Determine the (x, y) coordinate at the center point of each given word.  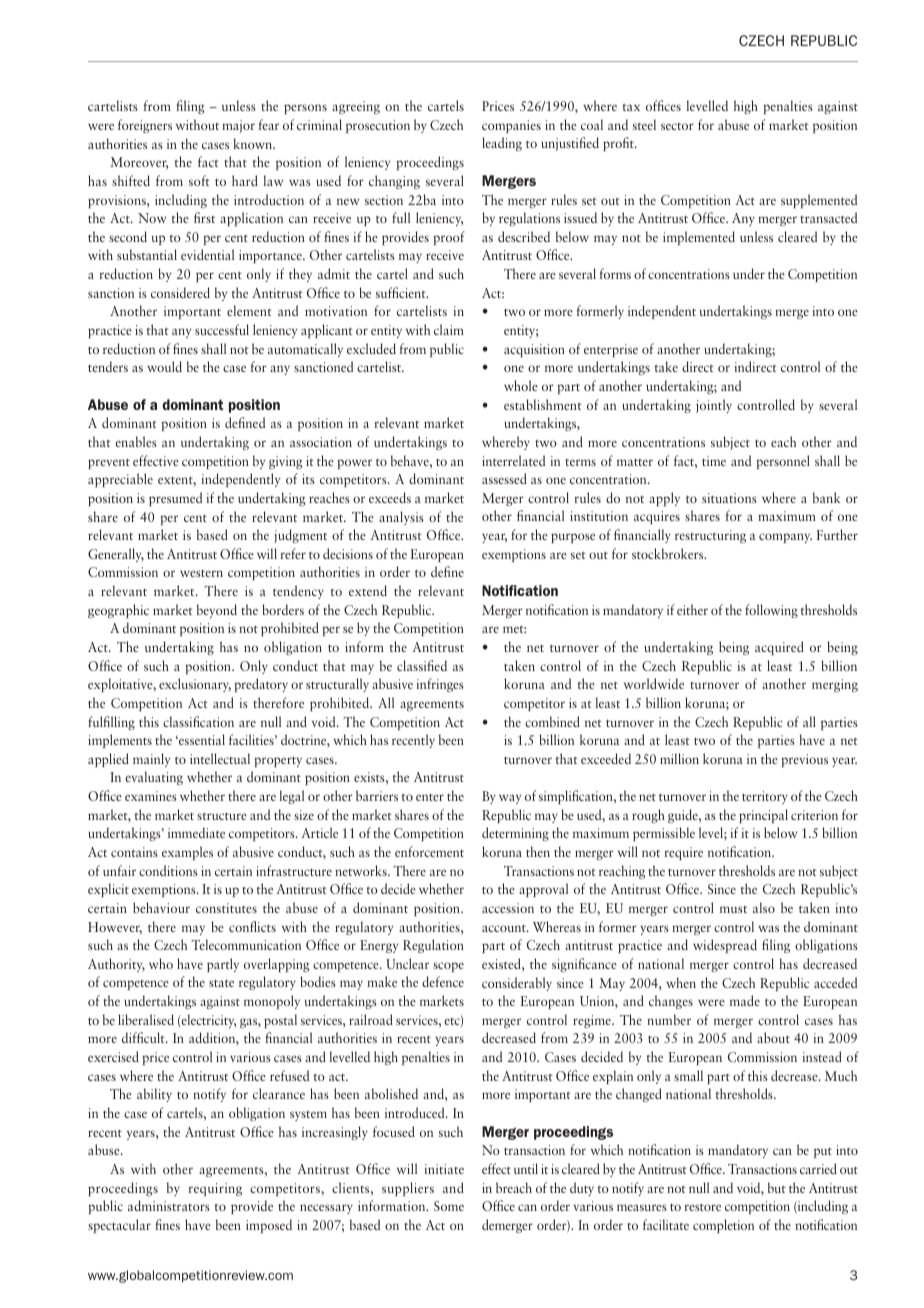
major (238, 126)
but (777, 1187)
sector (677, 126)
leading (502, 144)
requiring (215, 1189)
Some (449, 1206)
